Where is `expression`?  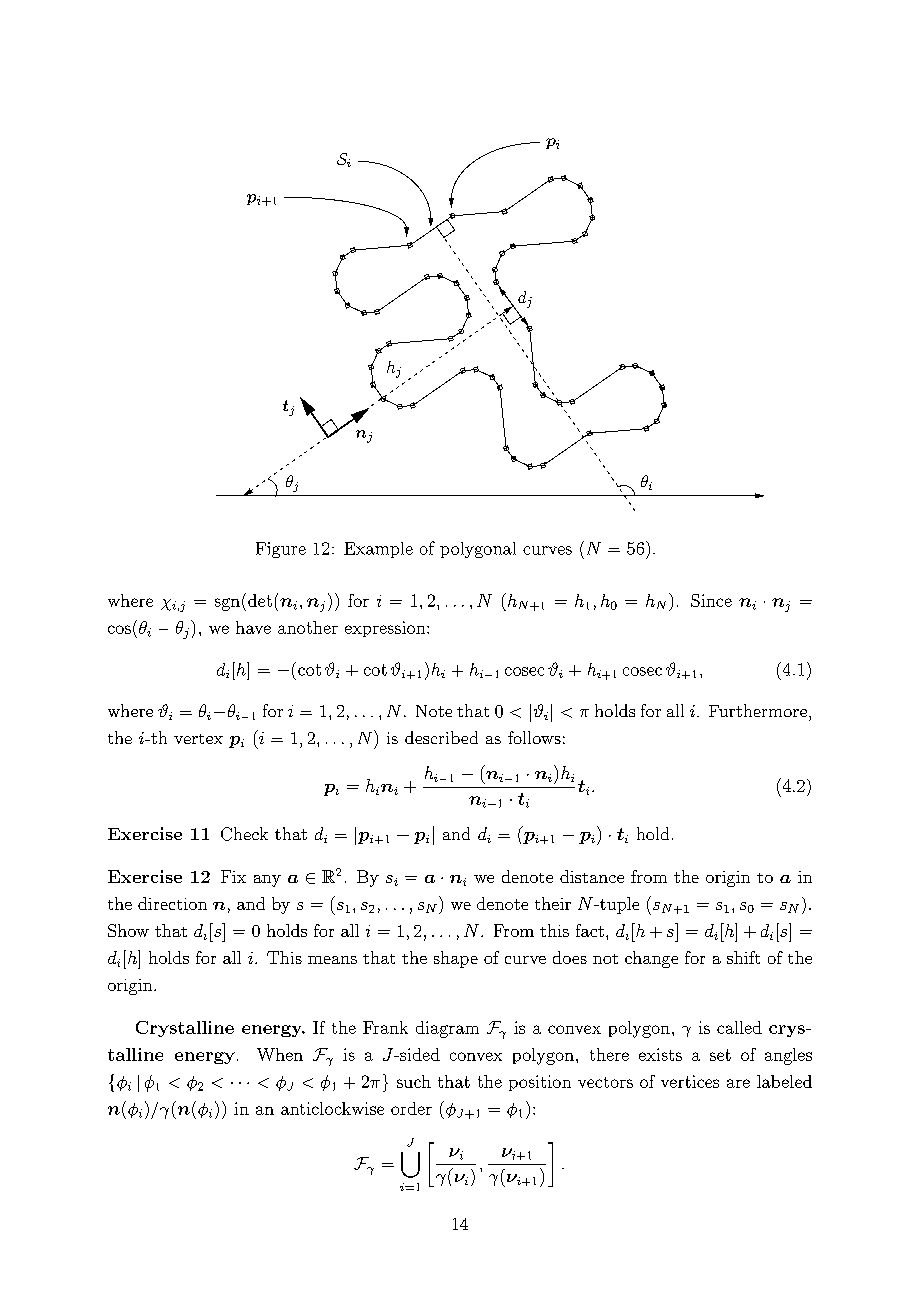 expression is located at coordinates (386, 629).
